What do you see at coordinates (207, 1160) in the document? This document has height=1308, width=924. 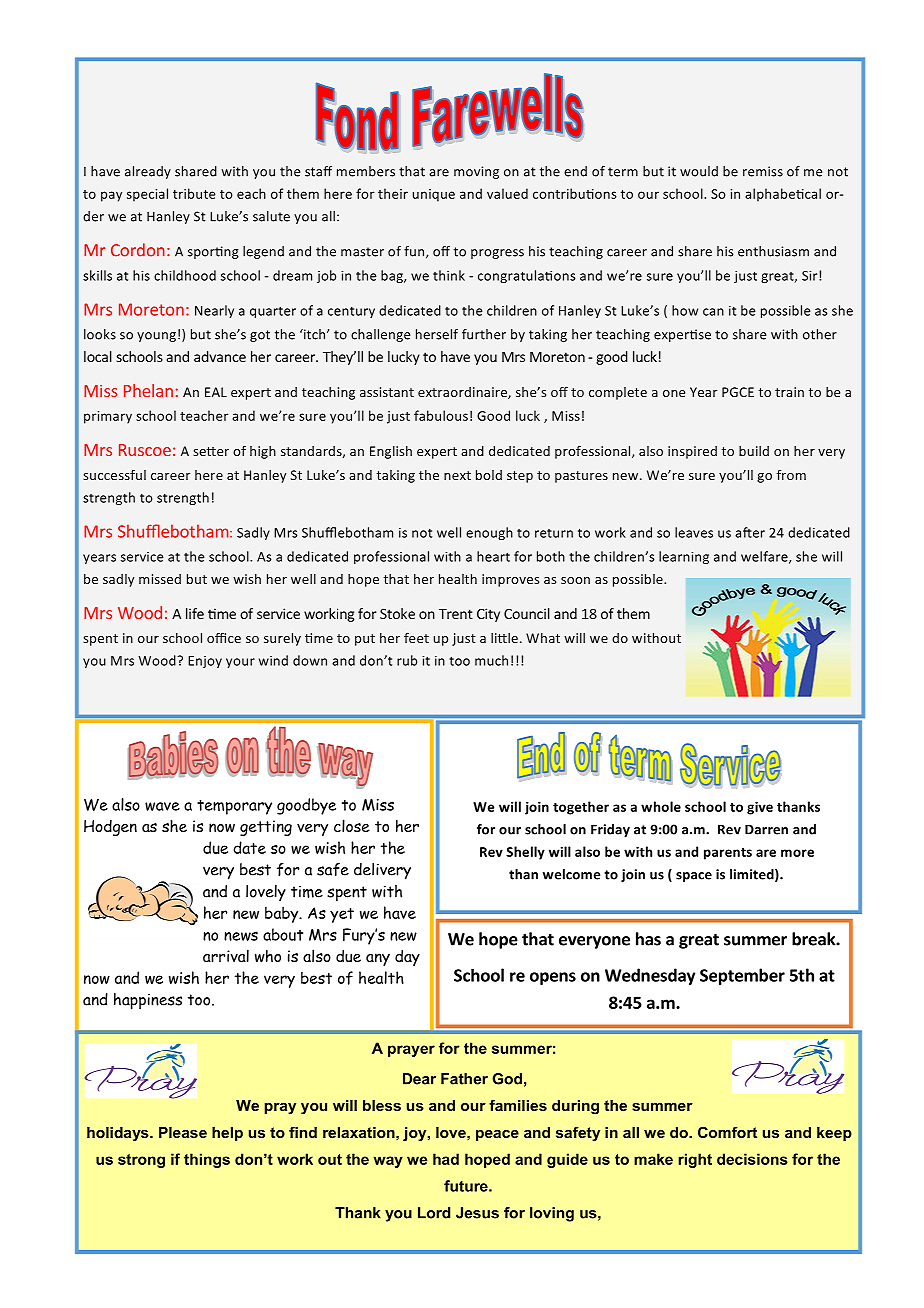 I see `things` at bounding box center [207, 1160].
